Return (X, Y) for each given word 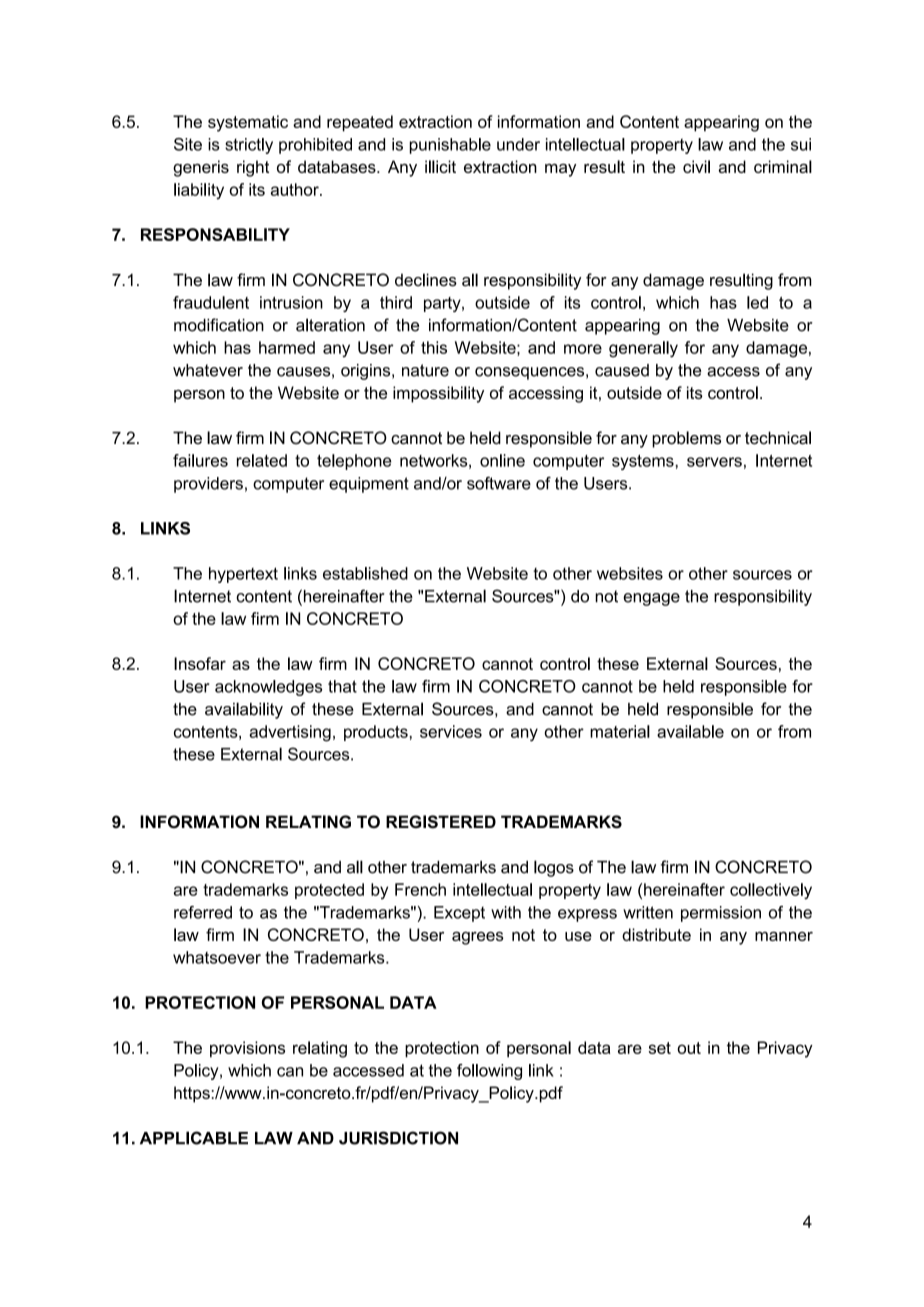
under (518, 144)
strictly (249, 146)
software (499, 483)
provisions (247, 1049)
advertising (290, 733)
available (690, 731)
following (489, 1072)
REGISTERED (441, 822)
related (262, 460)
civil (696, 166)
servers (714, 462)
